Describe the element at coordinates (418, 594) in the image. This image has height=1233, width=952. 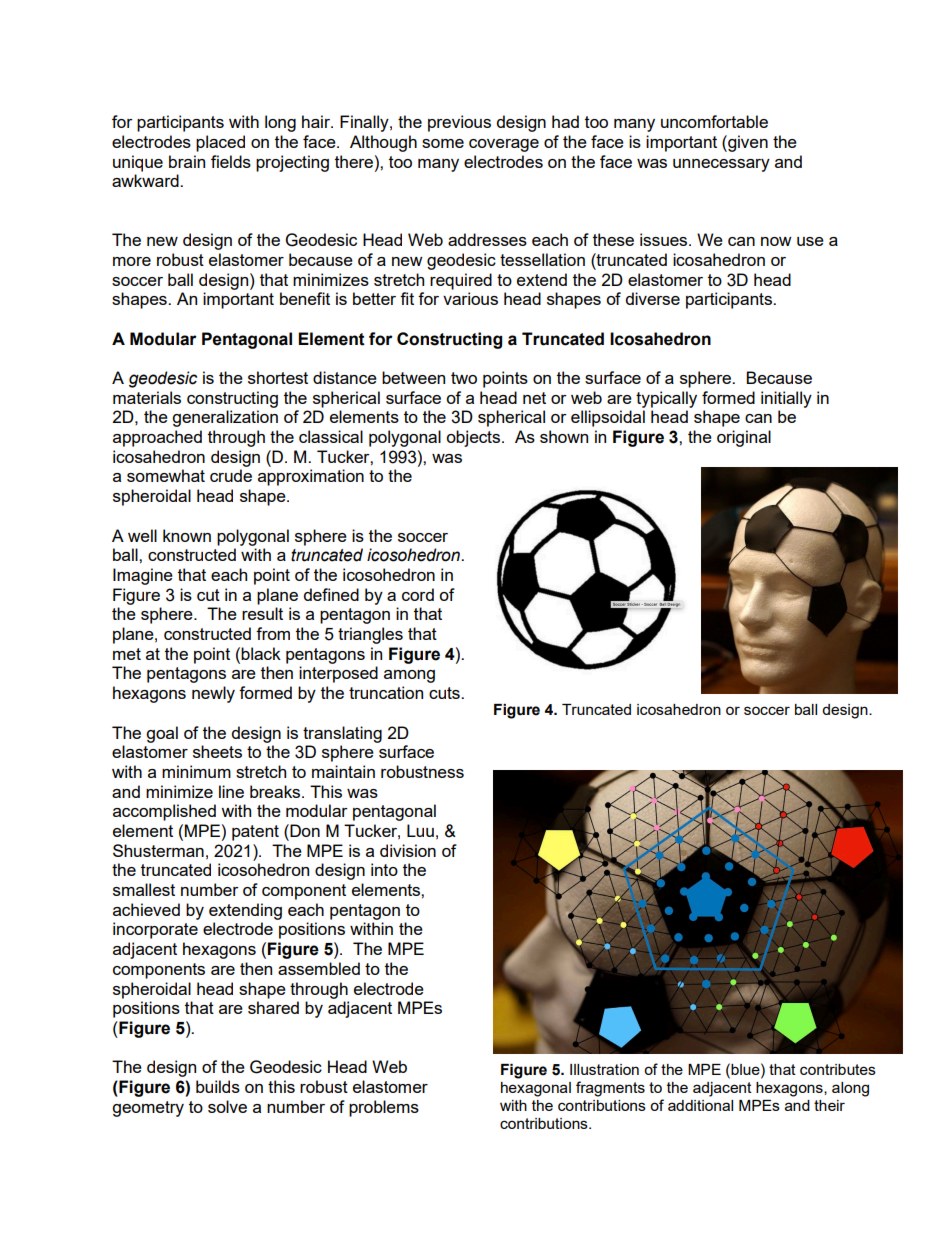
I see `cord` at that location.
